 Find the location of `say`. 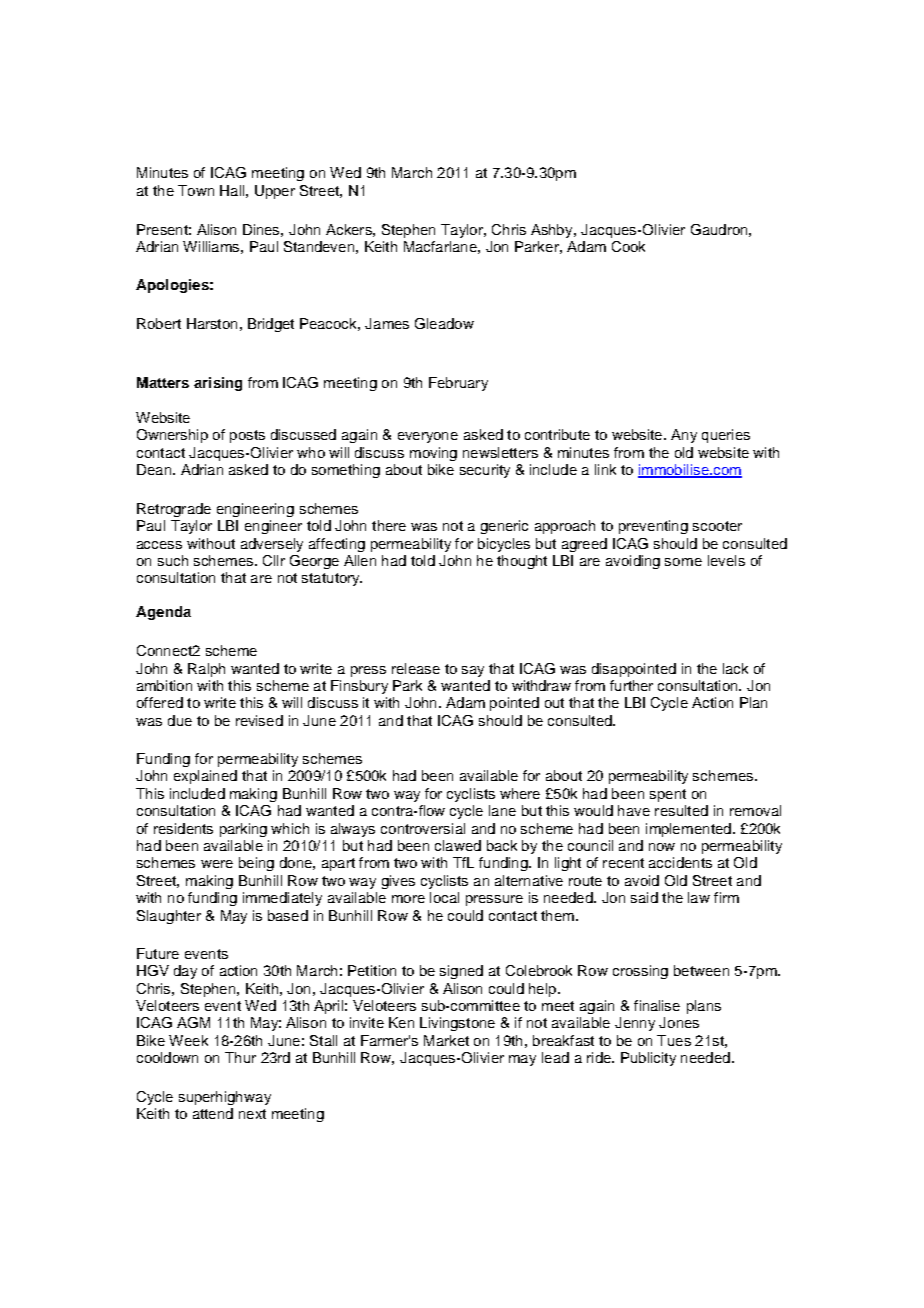

say is located at coordinates (473, 671).
